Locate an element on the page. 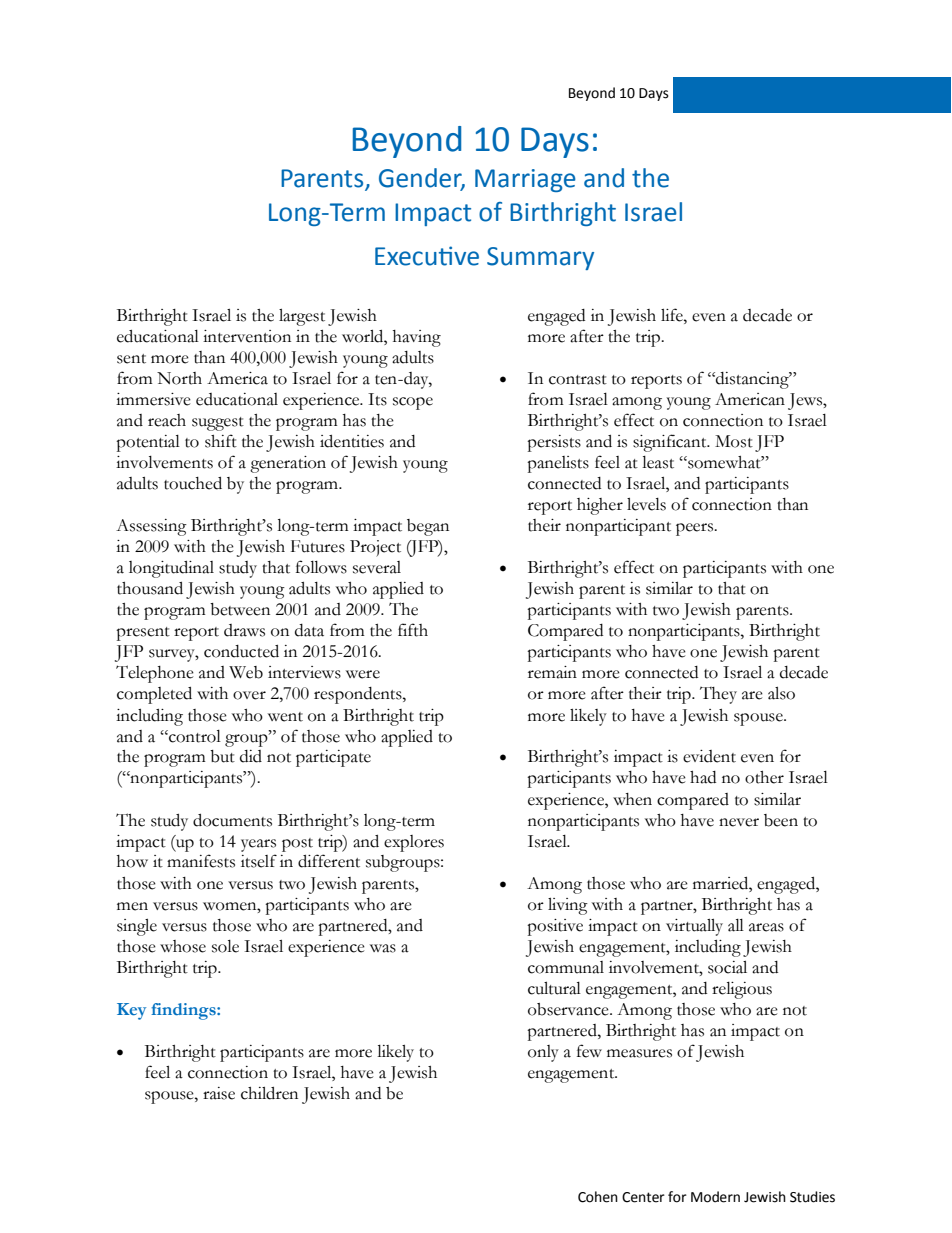  shift is located at coordinates (221, 441).
